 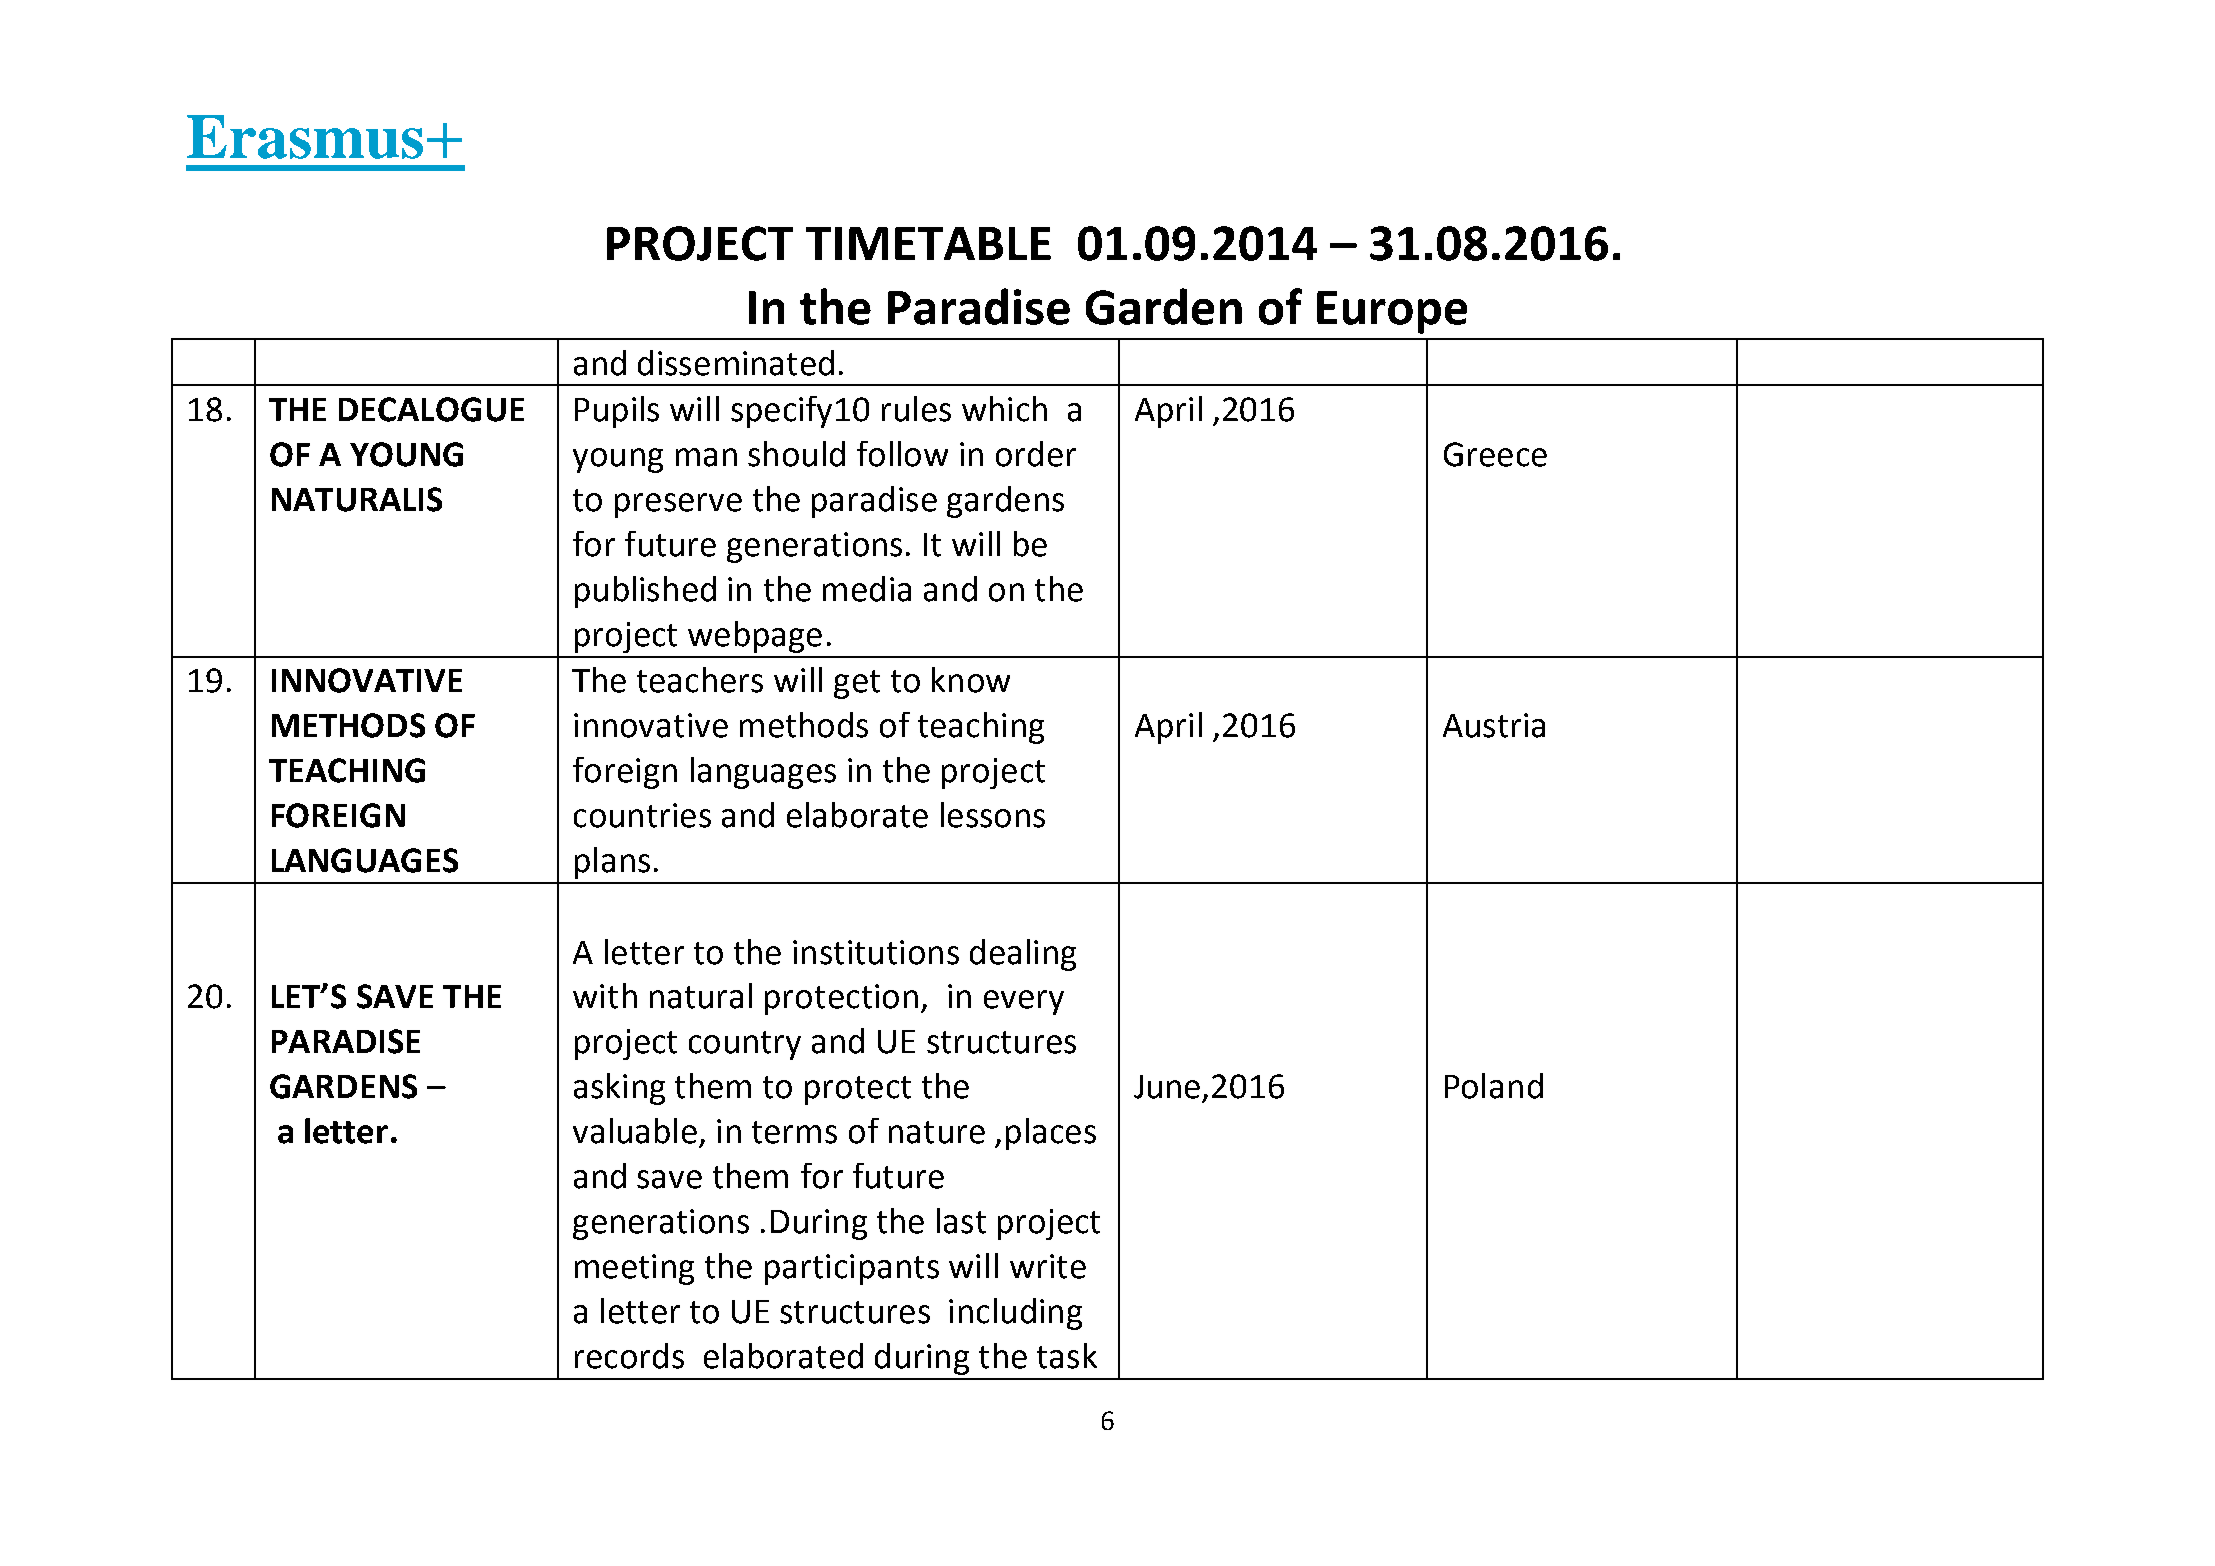 What do you see at coordinates (629, 1356) in the page?
I see `records` at bounding box center [629, 1356].
